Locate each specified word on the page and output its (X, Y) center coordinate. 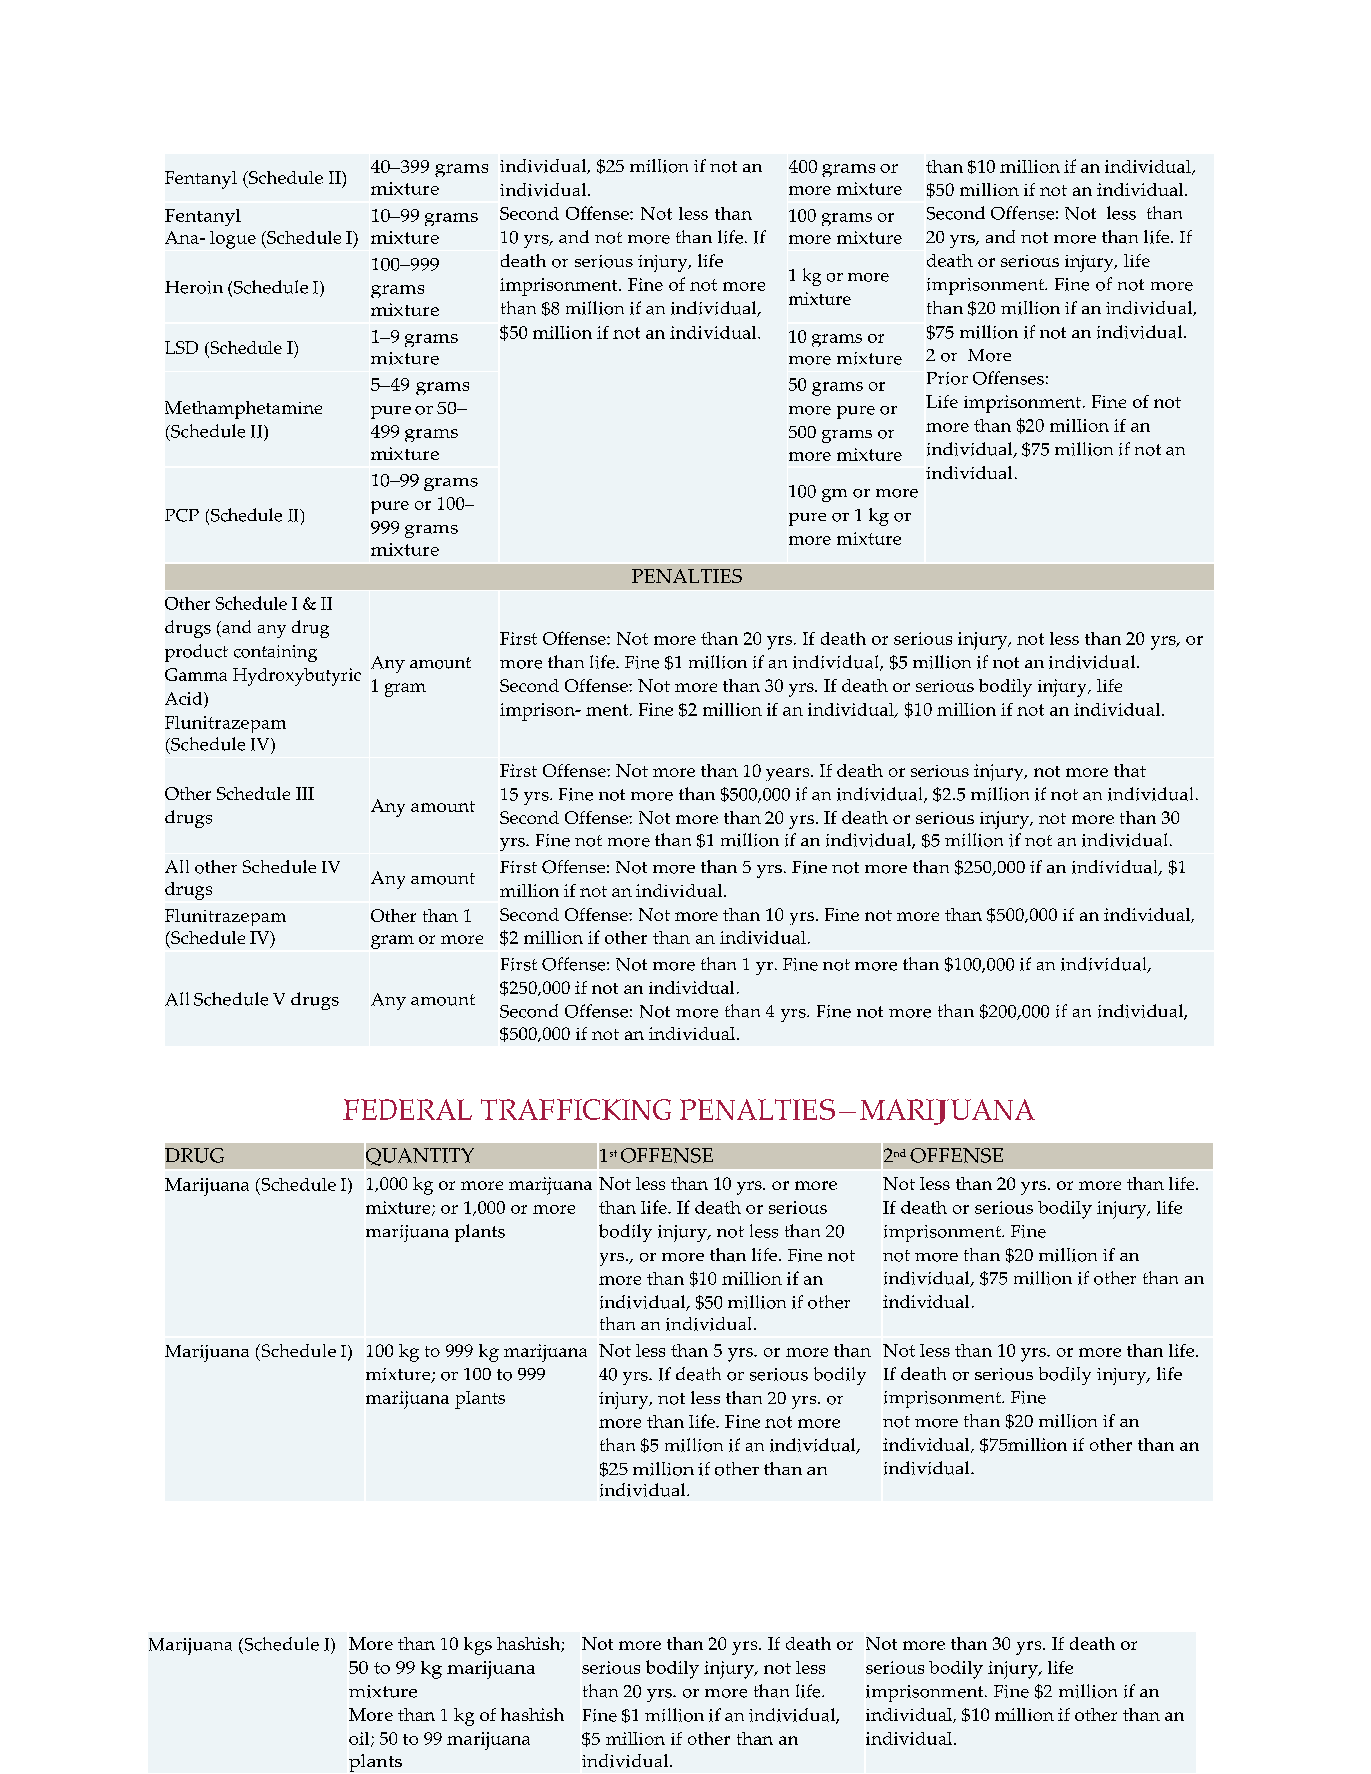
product (196, 653)
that (1130, 770)
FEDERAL (407, 1109)
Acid (185, 698)
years (789, 774)
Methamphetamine (243, 410)
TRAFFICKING (576, 1109)
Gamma (196, 674)
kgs (478, 1646)
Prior (947, 378)
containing (275, 653)
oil (360, 1739)
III (305, 793)
